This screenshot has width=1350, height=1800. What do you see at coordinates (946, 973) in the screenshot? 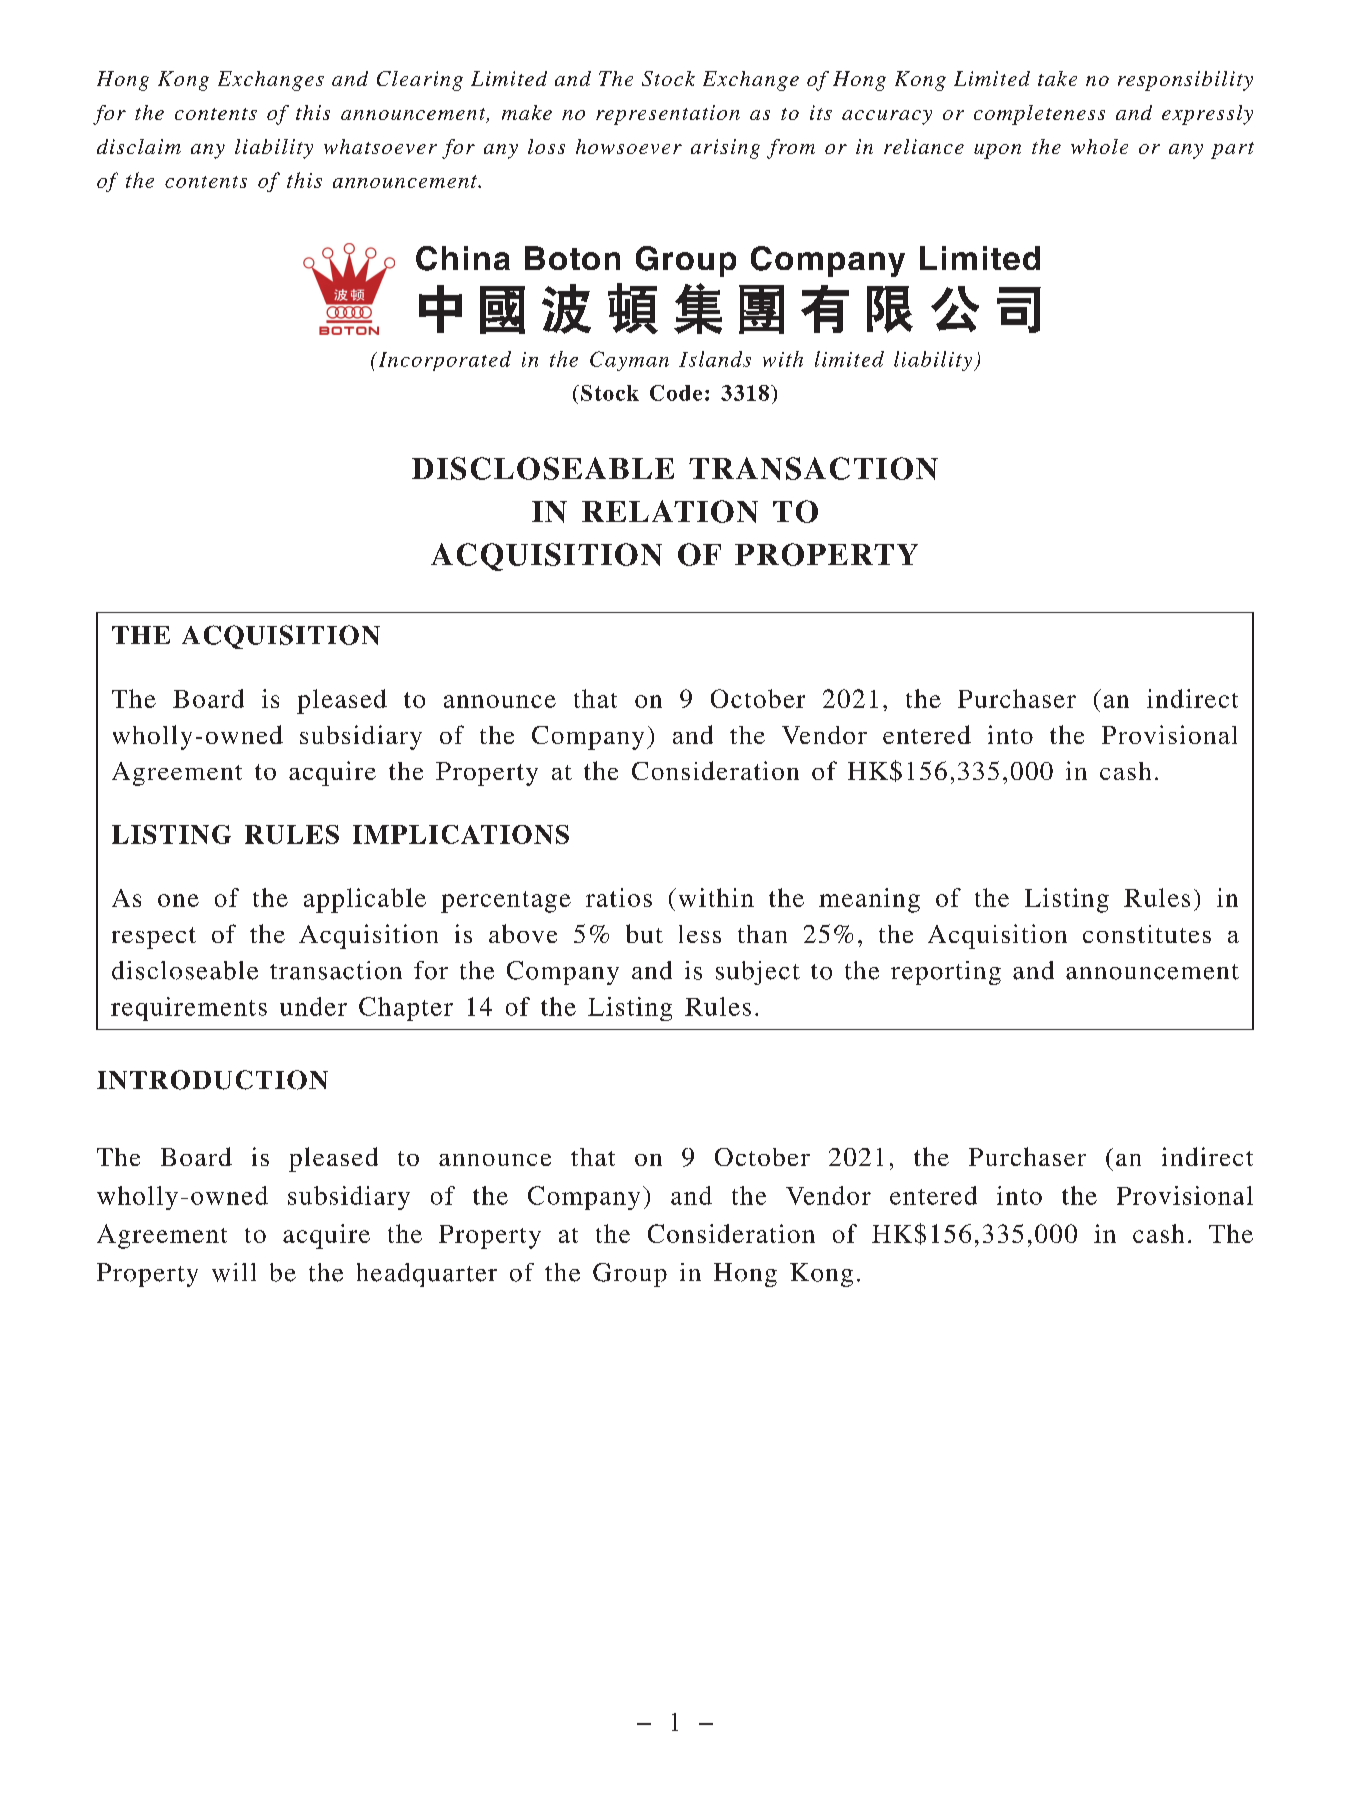
I see `reporting` at bounding box center [946, 973].
